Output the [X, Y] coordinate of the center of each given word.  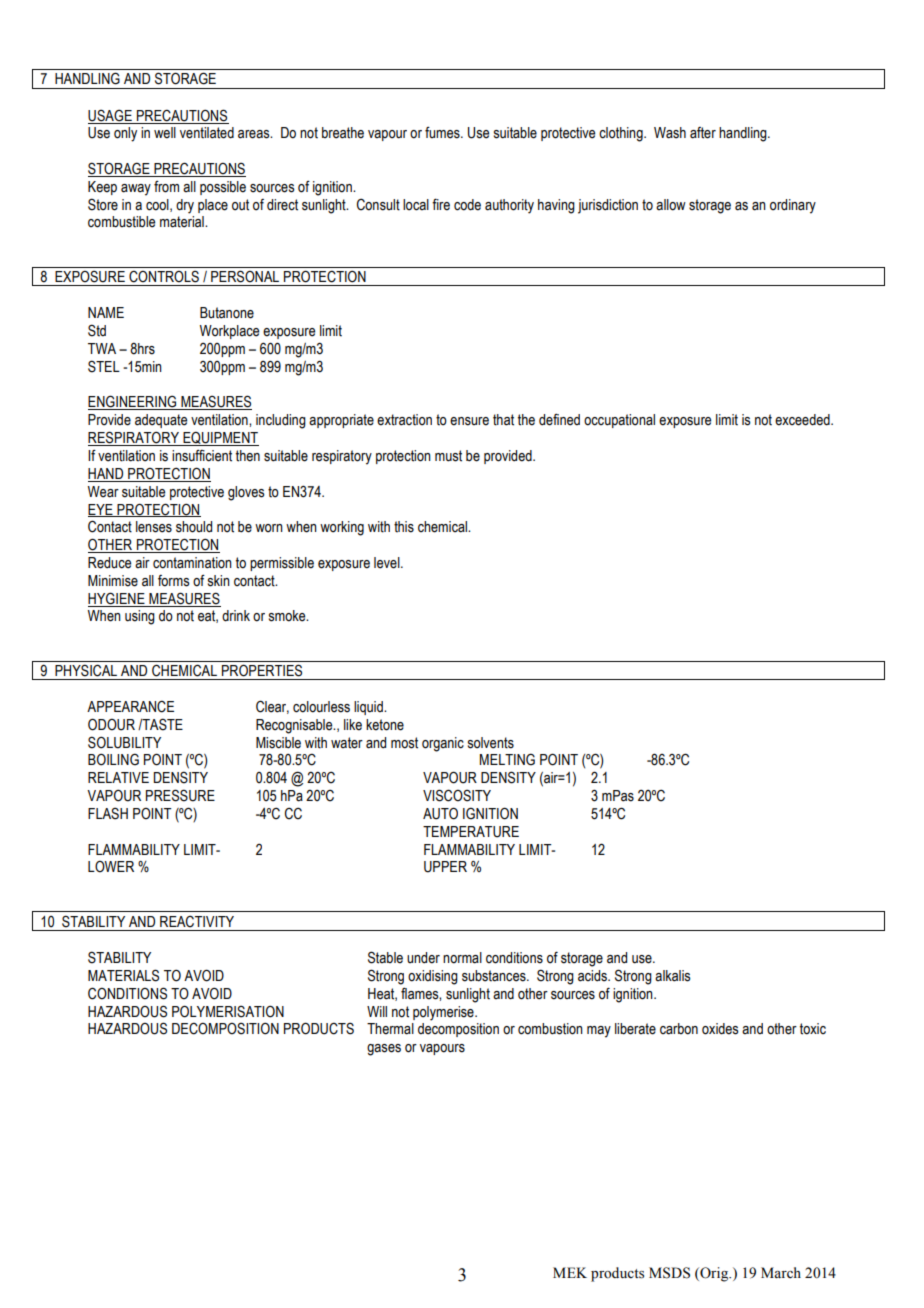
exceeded [803, 420]
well [165, 133]
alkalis [673, 976]
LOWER [111, 867]
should [194, 527]
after [703, 133]
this [404, 527]
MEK [570, 1272]
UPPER [445, 867]
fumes [443, 133]
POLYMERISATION [228, 1011]
